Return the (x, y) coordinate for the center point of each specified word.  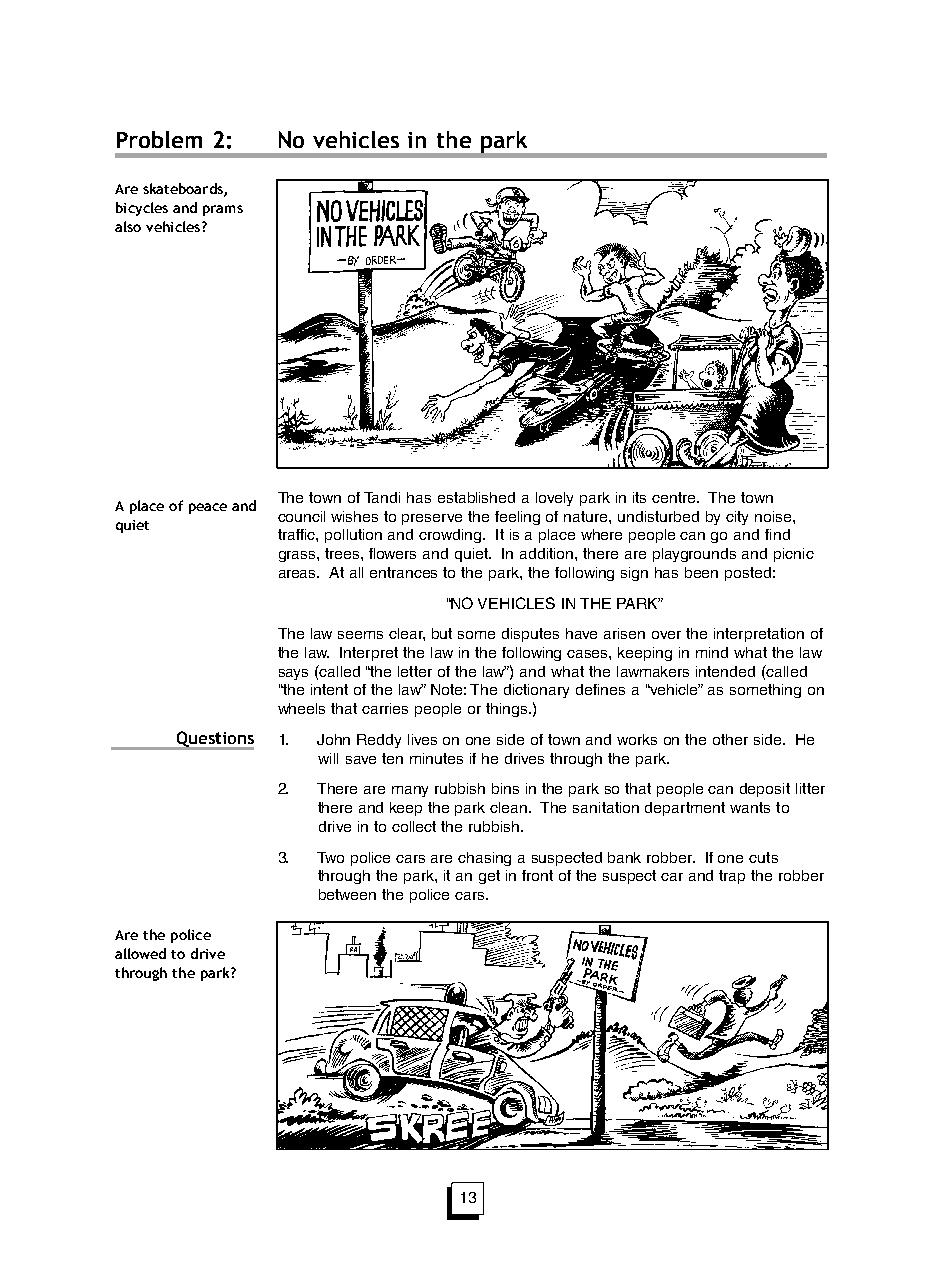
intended (725, 671)
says (293, 674)
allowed (140, 953)
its (639, 497)
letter (415, 671)
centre (675, 497)
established (476, 497)
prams (223, 210)
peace (208, 508)
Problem (159, 139)
